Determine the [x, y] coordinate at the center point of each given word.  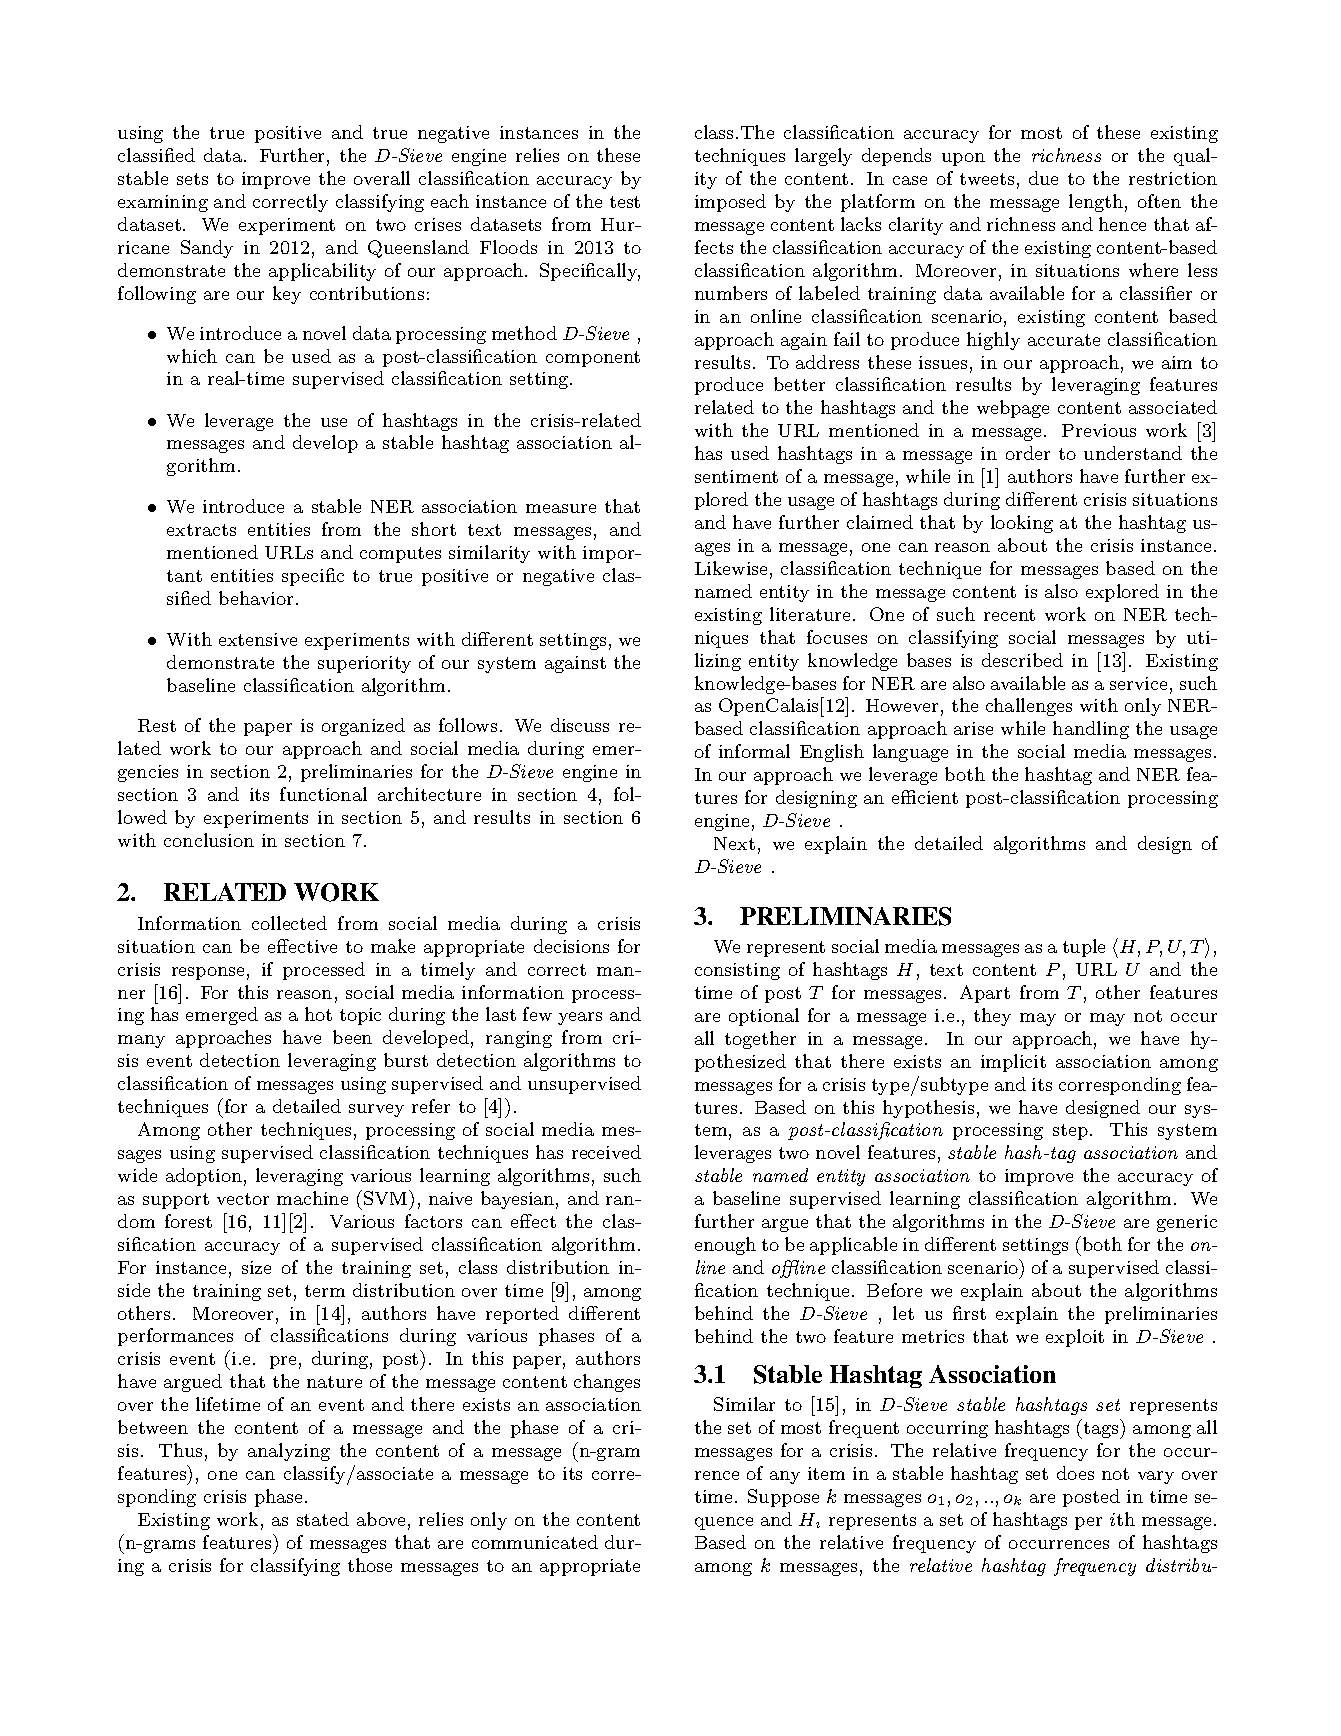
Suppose [783, 1498]
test [625, 202]
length [1096, 203]
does [1075, 1473]
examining [163, 203]
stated [323, 1519]
